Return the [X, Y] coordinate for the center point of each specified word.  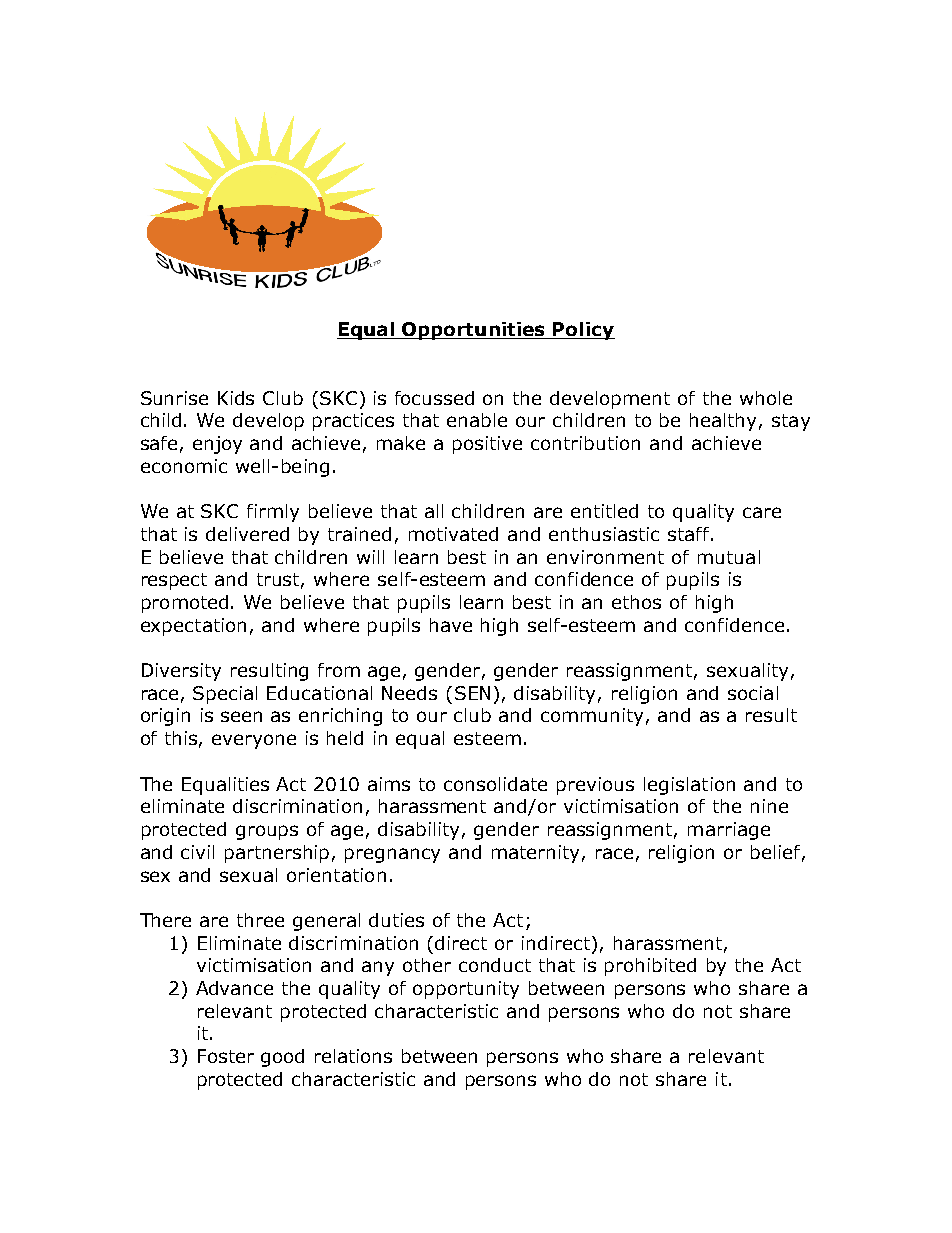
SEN [472, 693]
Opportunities [473, 331]
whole [766, 398]
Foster [226, 1056]
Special [225, 695]
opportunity [466, 990]
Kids [236, 398]
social [753, 693]
